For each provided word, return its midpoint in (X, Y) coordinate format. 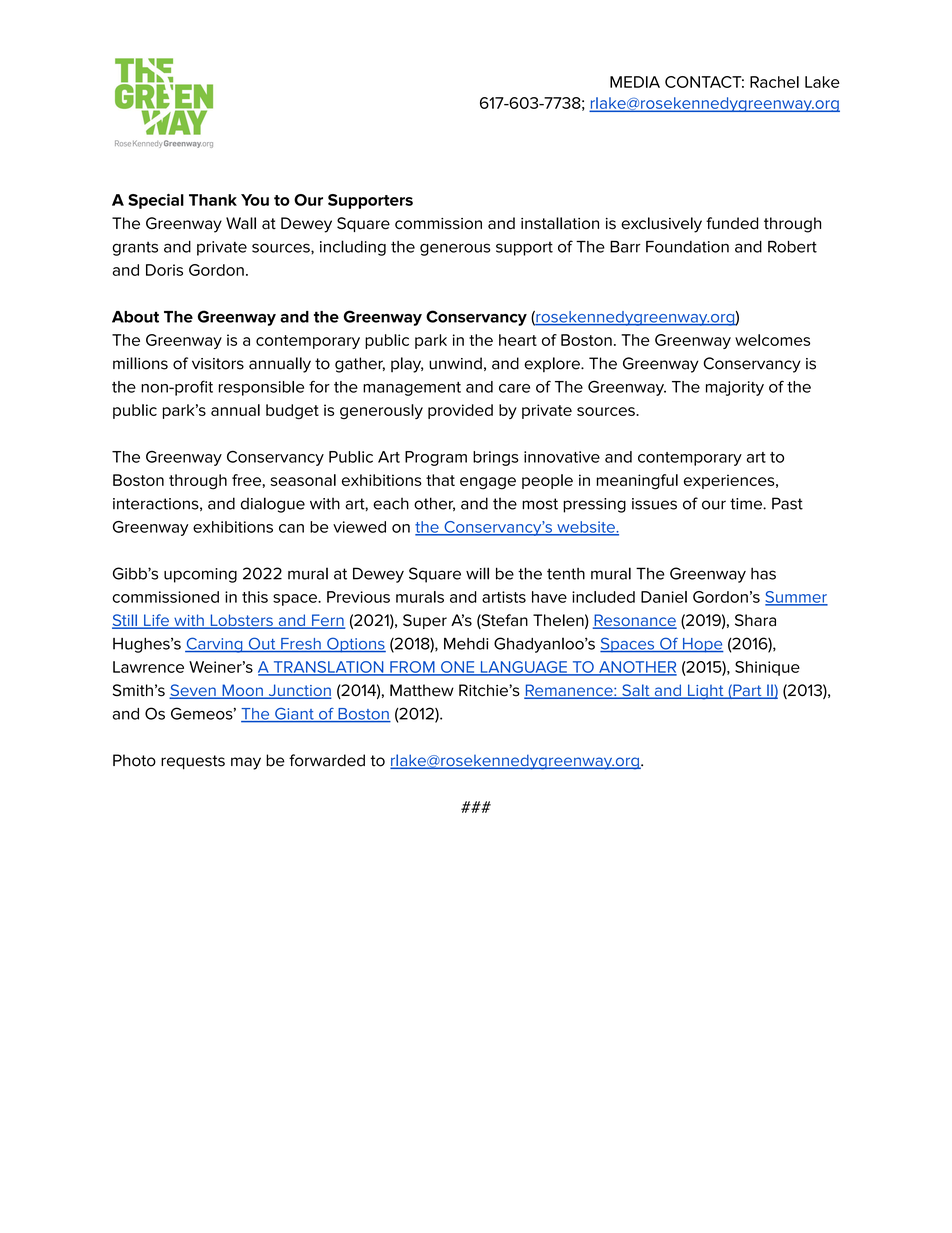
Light (706, 692)
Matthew (422, 690)
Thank (213, 200)
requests (193, 762)
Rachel (774, 82)
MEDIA (635, 82)
